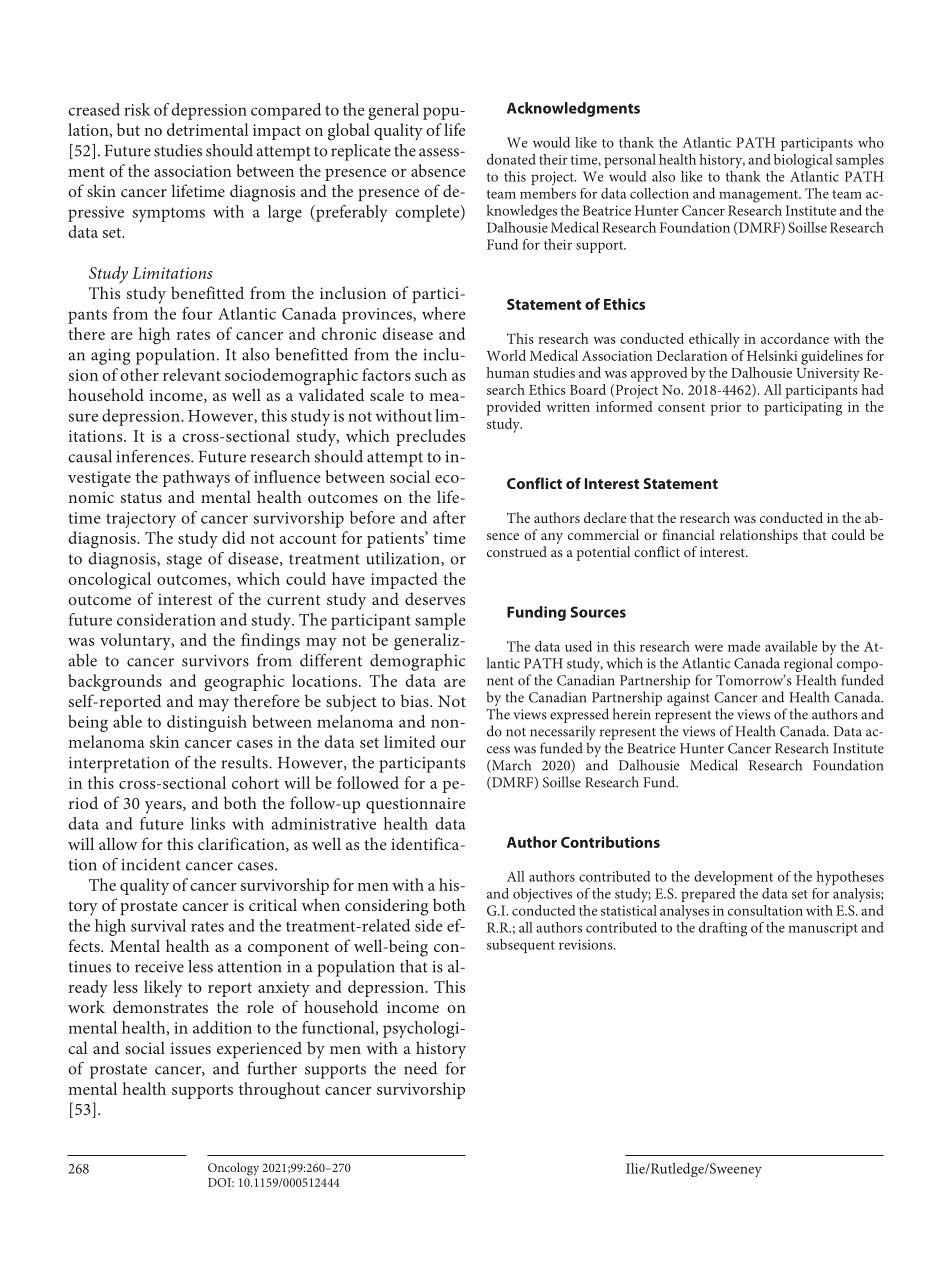 This screenshot has width=952, height=1270. Describe the element at coordinates (772, 355) in the screenshot. I see `Helsinki` at that location.
